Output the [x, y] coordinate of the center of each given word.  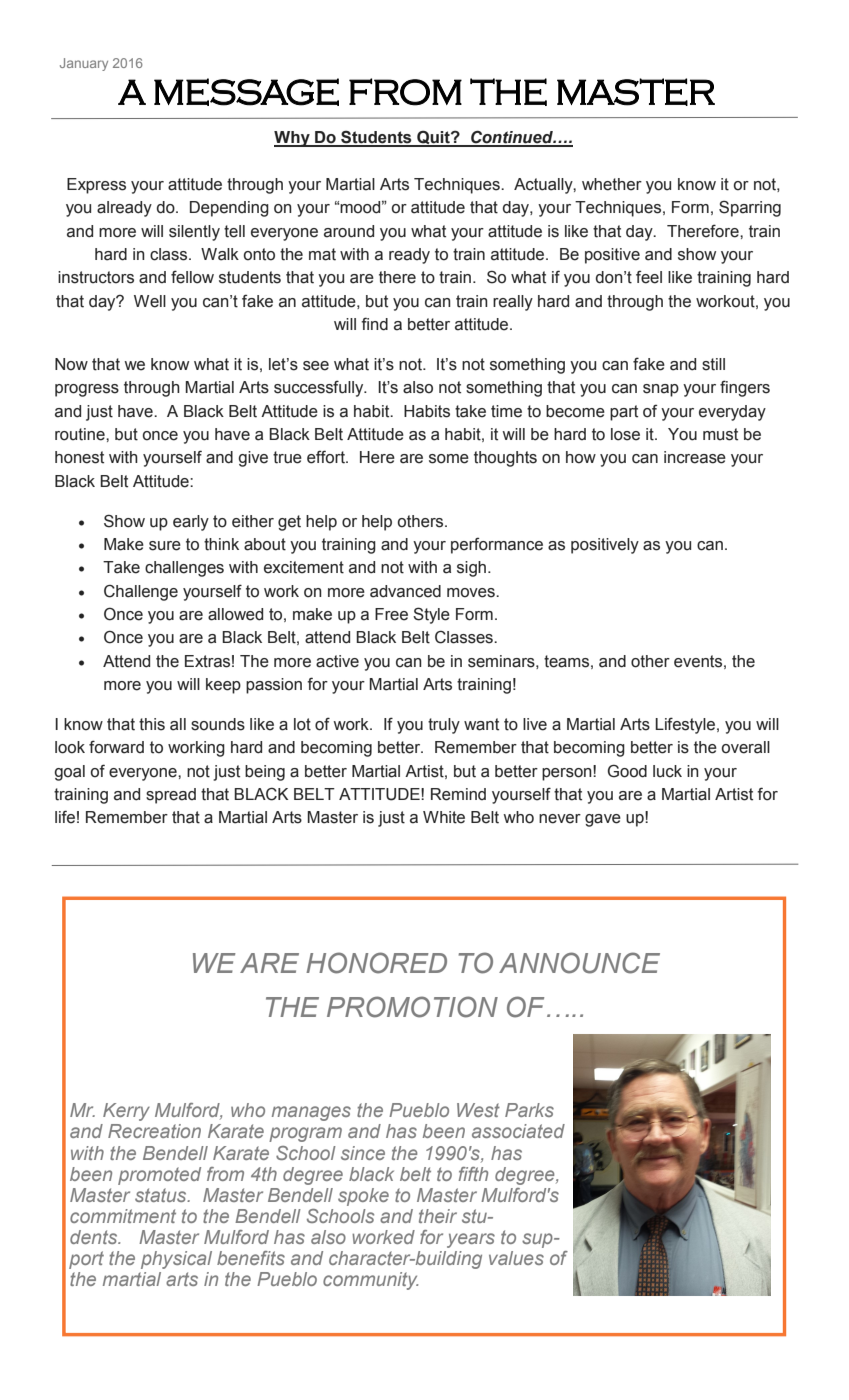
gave [603, 820]
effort [327, 457]
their [438, 1216]
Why [293, 139]
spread [171, 796]
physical [176, 1260]
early [191, 523]
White [444, 817]
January [84, 64]
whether [612, 184]
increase [695, 457]
